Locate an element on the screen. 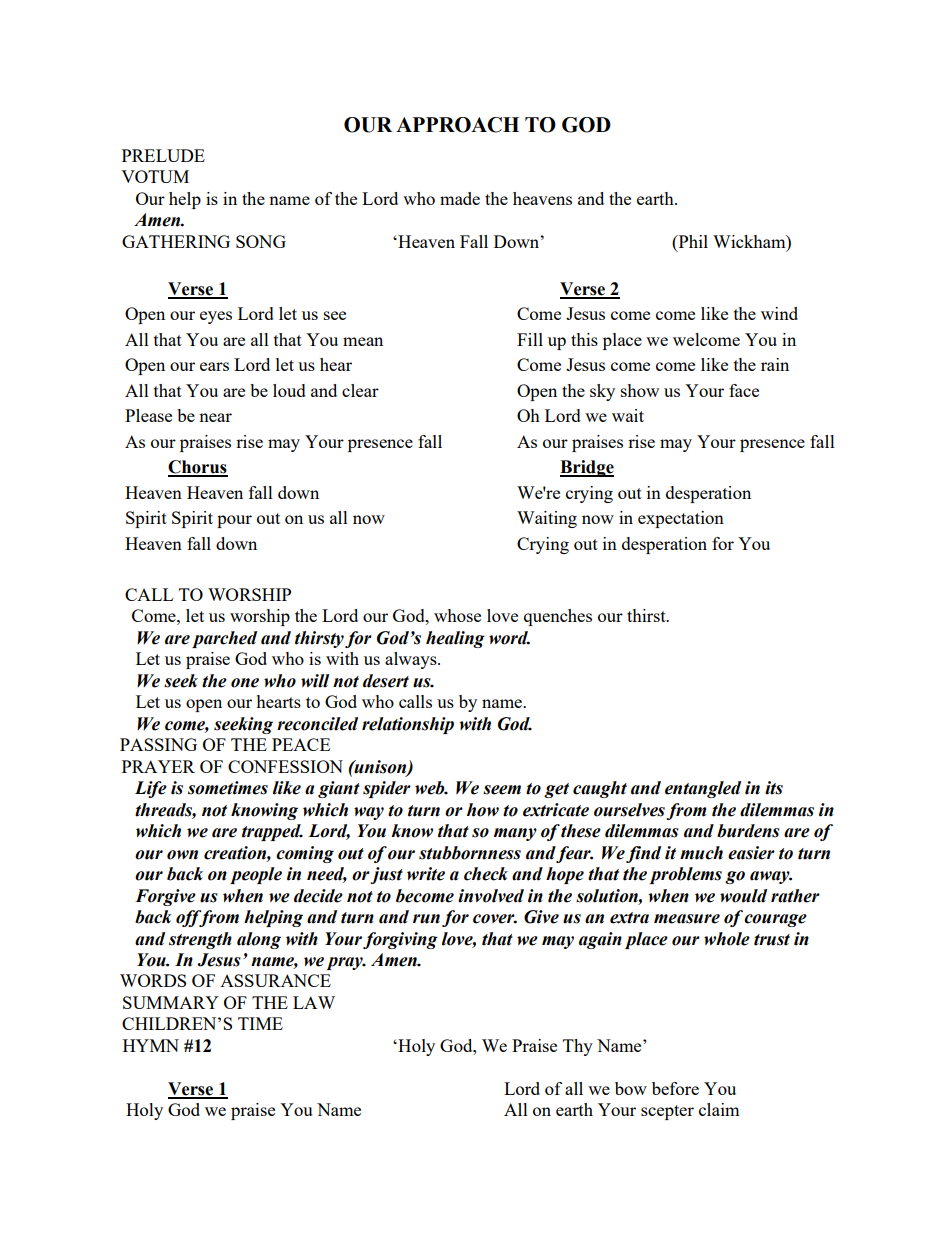 This screenshot has width=952, height=1233. HYMN is located at coordinates (151, 1045).
